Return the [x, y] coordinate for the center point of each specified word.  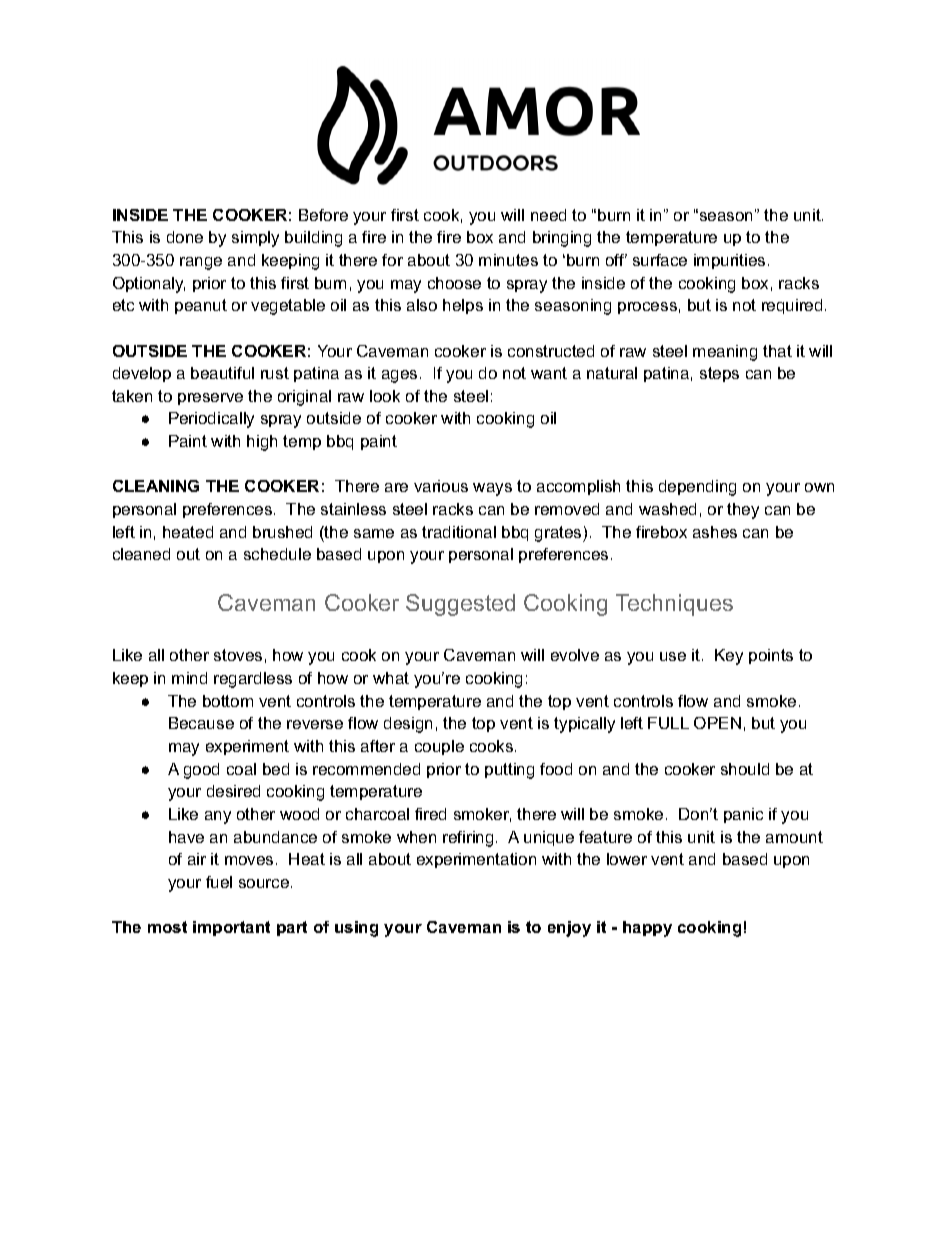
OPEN [717, 723]
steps [719, 374]
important [231, 928]
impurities [729, 261]
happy [647, 929]
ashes [715, 532]
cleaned [141, 554]
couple [439, 747]
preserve [210, 399]
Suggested [460, 605]
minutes [508, 260]
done [185, 237]
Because [201, 723]
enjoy [569, 929]
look [385, 396]
